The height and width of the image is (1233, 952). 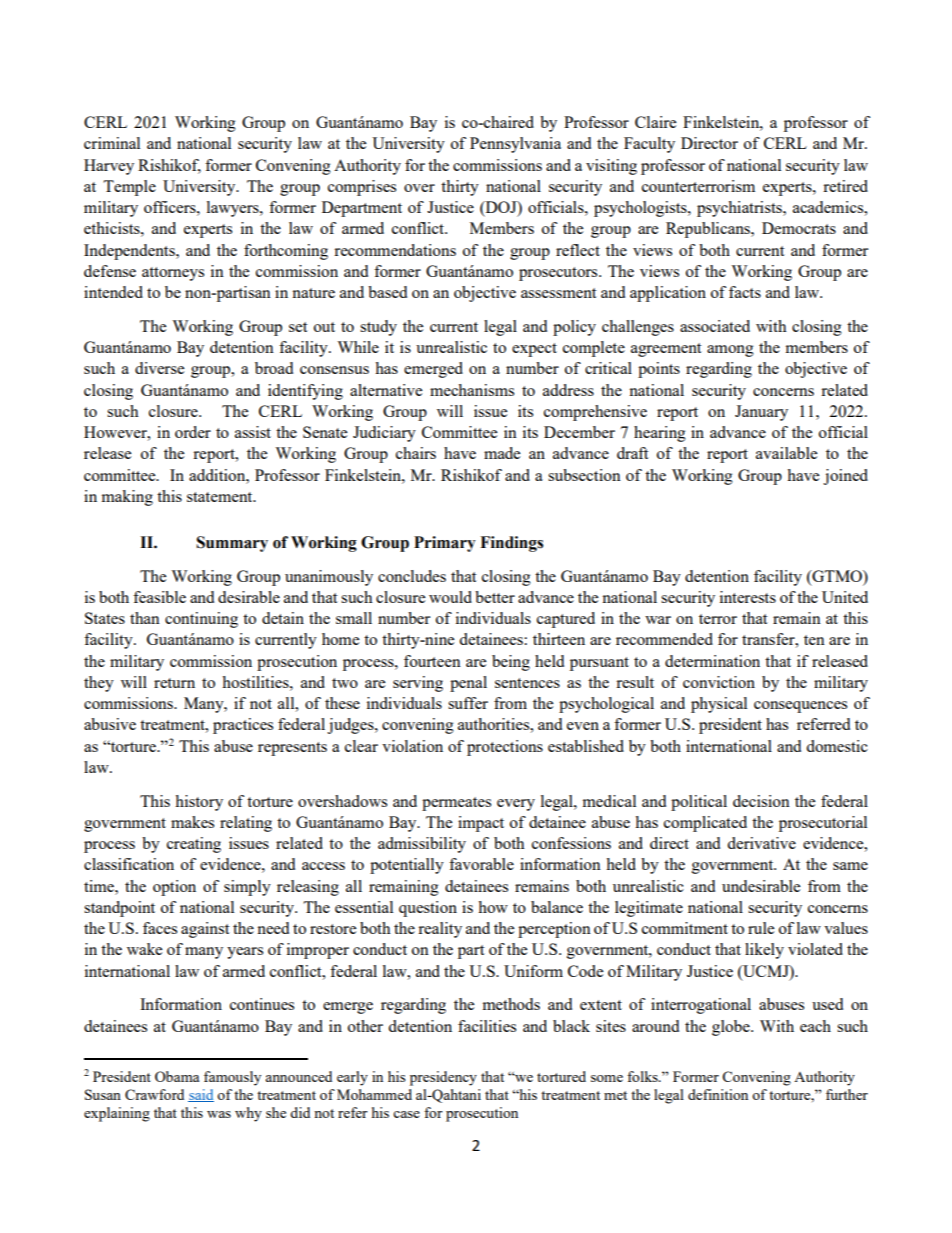 What do you see at coordinates (199, 803) in the image?
I see `history` at bounding box center [199, 803].
